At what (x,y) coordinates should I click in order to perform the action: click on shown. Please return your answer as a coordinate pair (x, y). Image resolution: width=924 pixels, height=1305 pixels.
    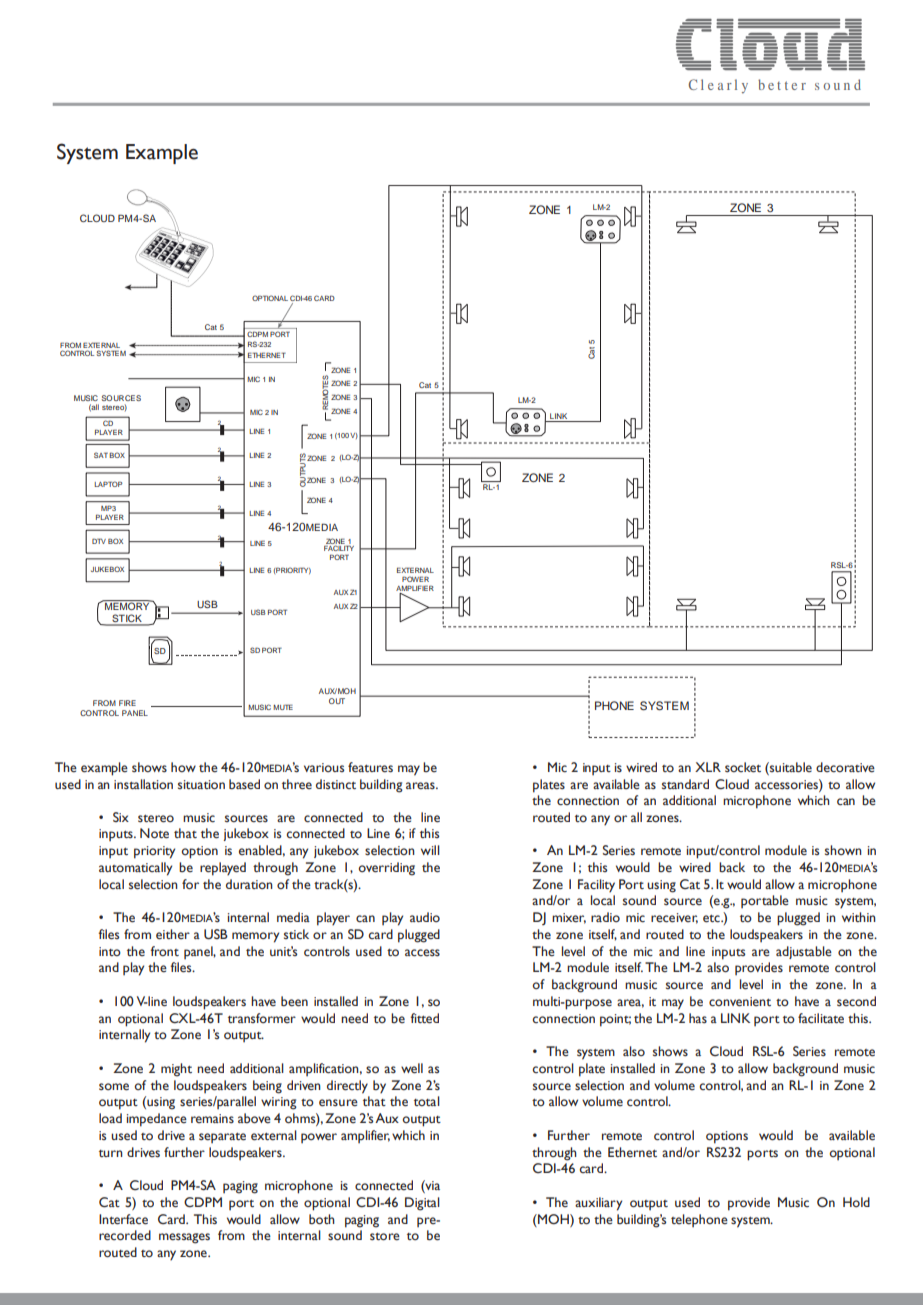
    Looking at the image, I should click on (843, 850).
